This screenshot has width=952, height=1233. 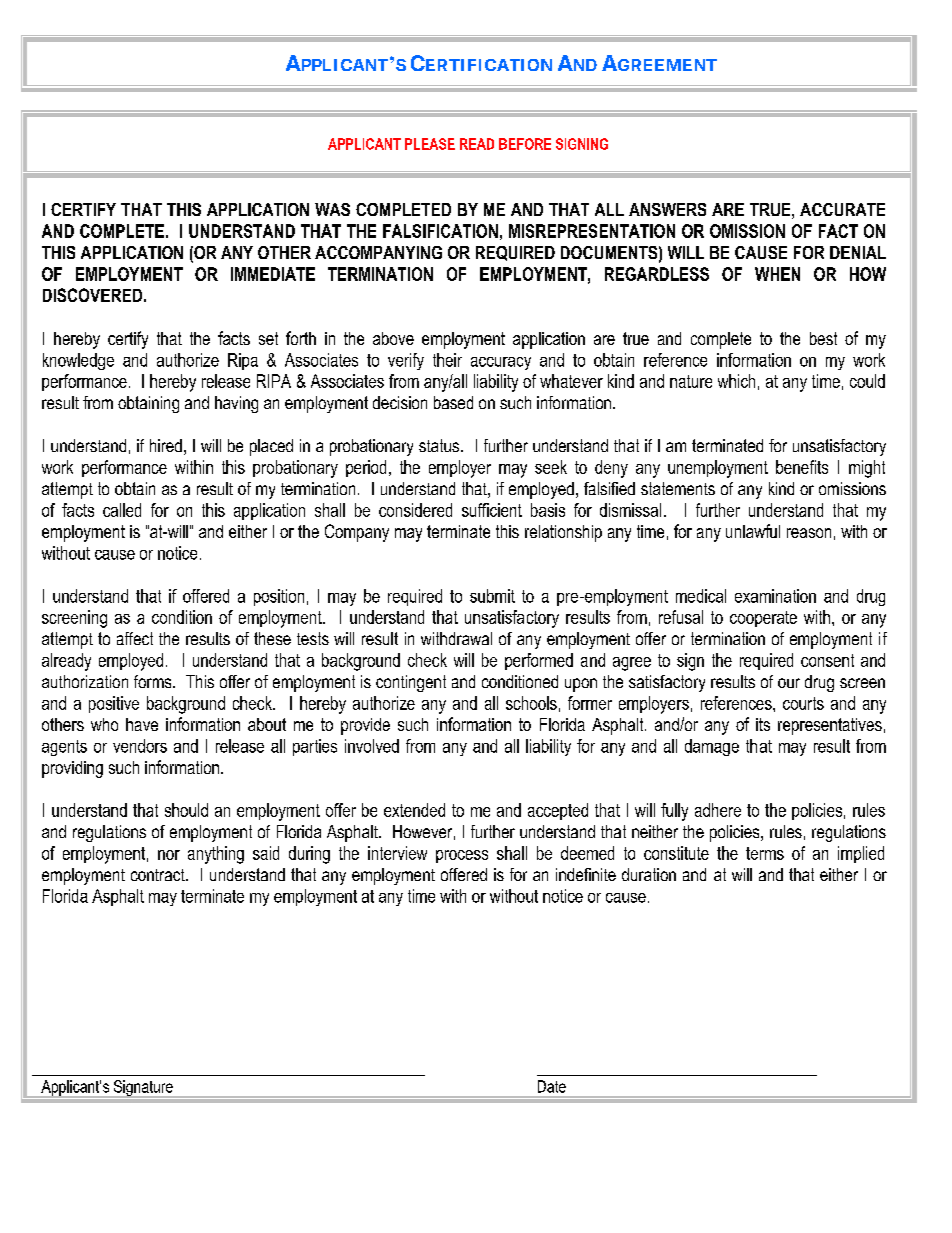 I want to click on contract, so click(x=159, y=875).
